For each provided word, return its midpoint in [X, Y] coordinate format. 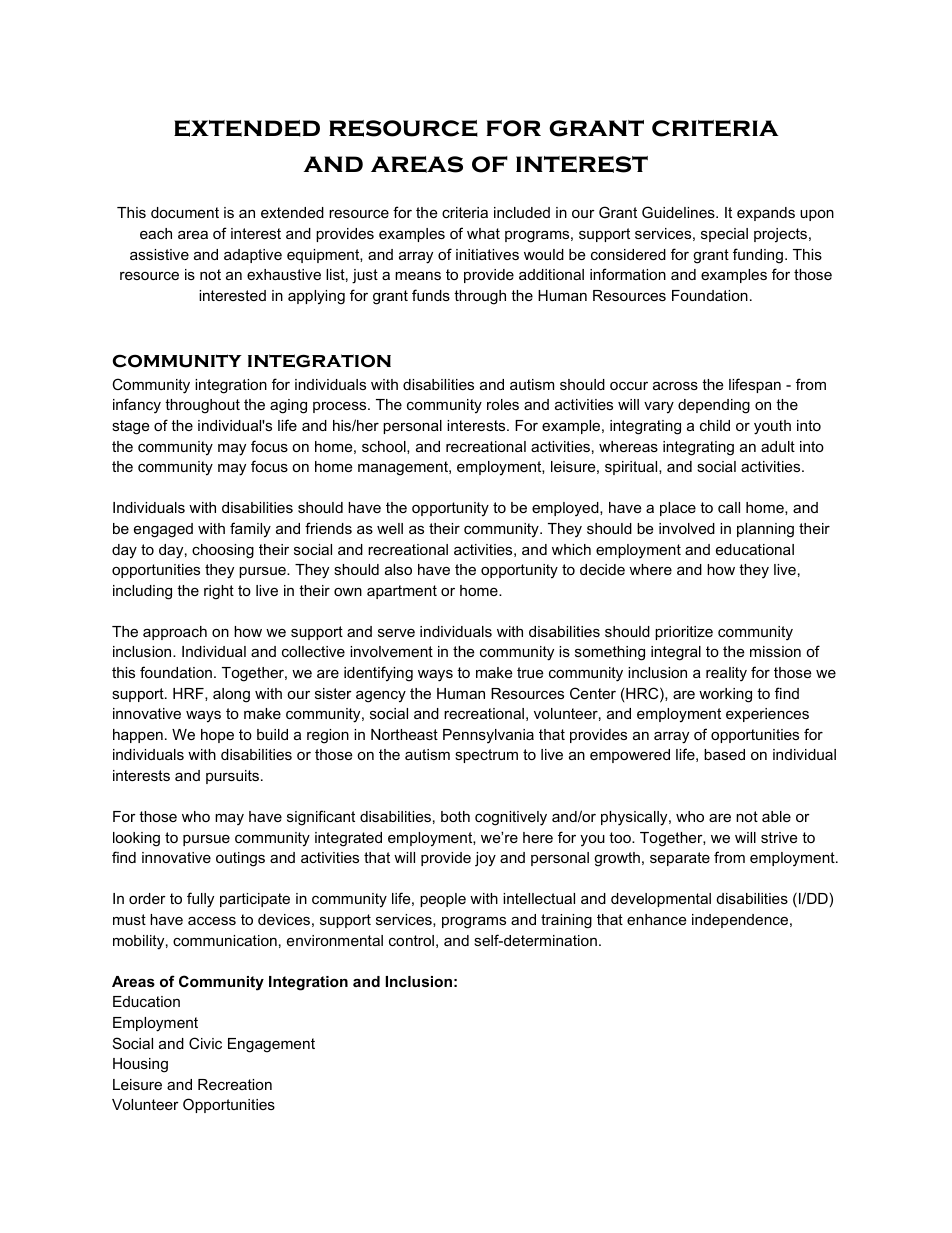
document [185, 212]
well [390, 528]
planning [765, 530]
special [724, 235]
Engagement [271, 1045]
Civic [205, 1043]
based [724, 754]
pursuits [232, 777]
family [250, 530]
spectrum [486, 756]
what [483, 233]
